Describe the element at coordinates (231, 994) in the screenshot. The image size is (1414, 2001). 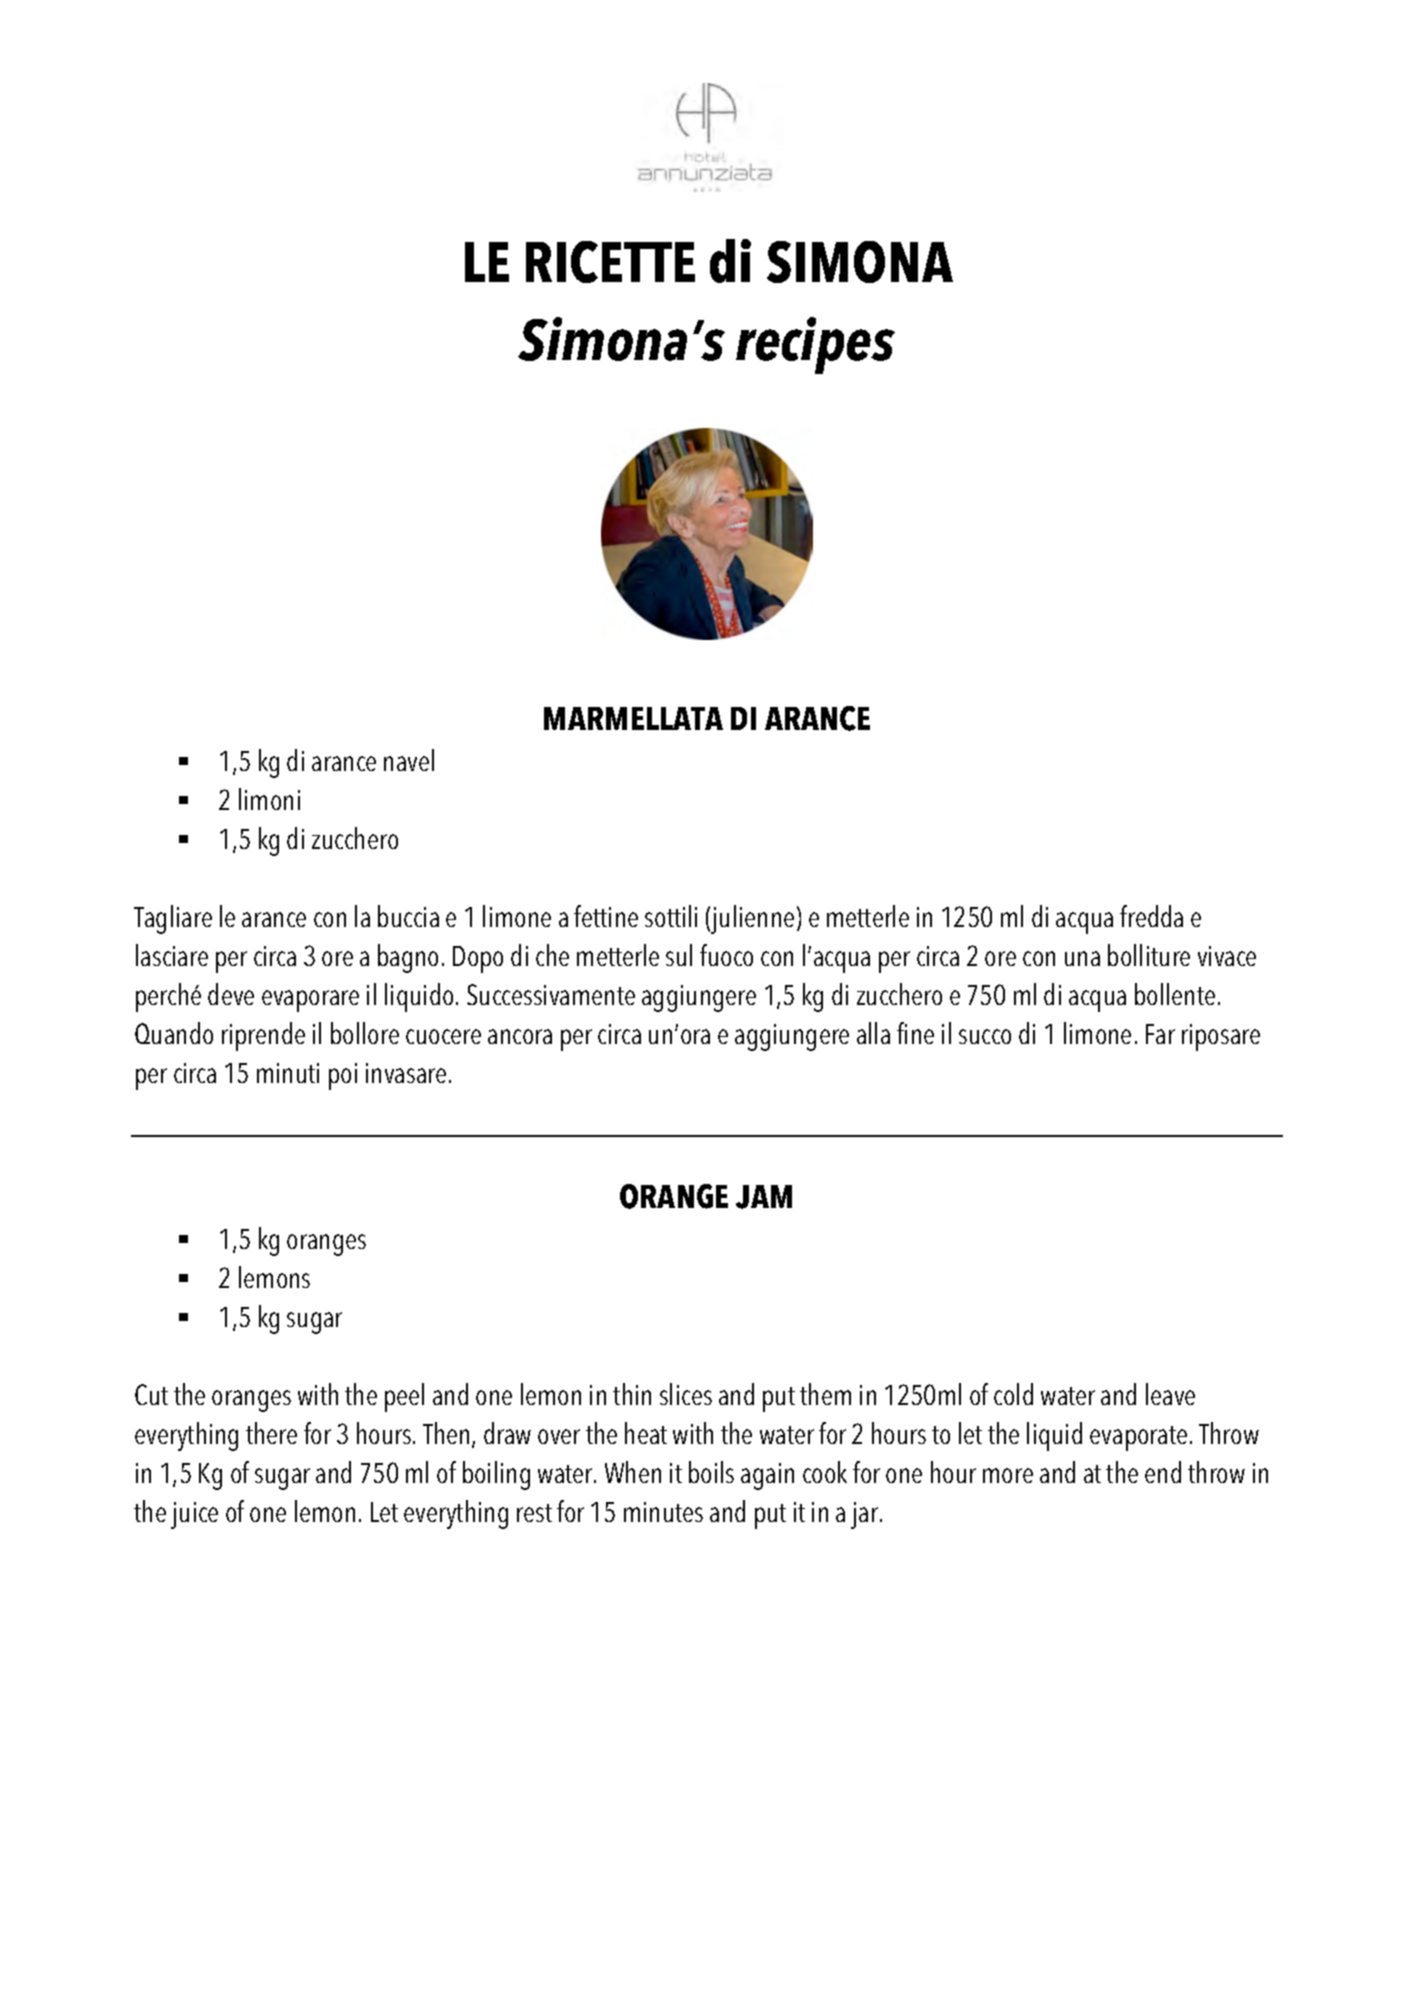
I see `deve` at that location.
